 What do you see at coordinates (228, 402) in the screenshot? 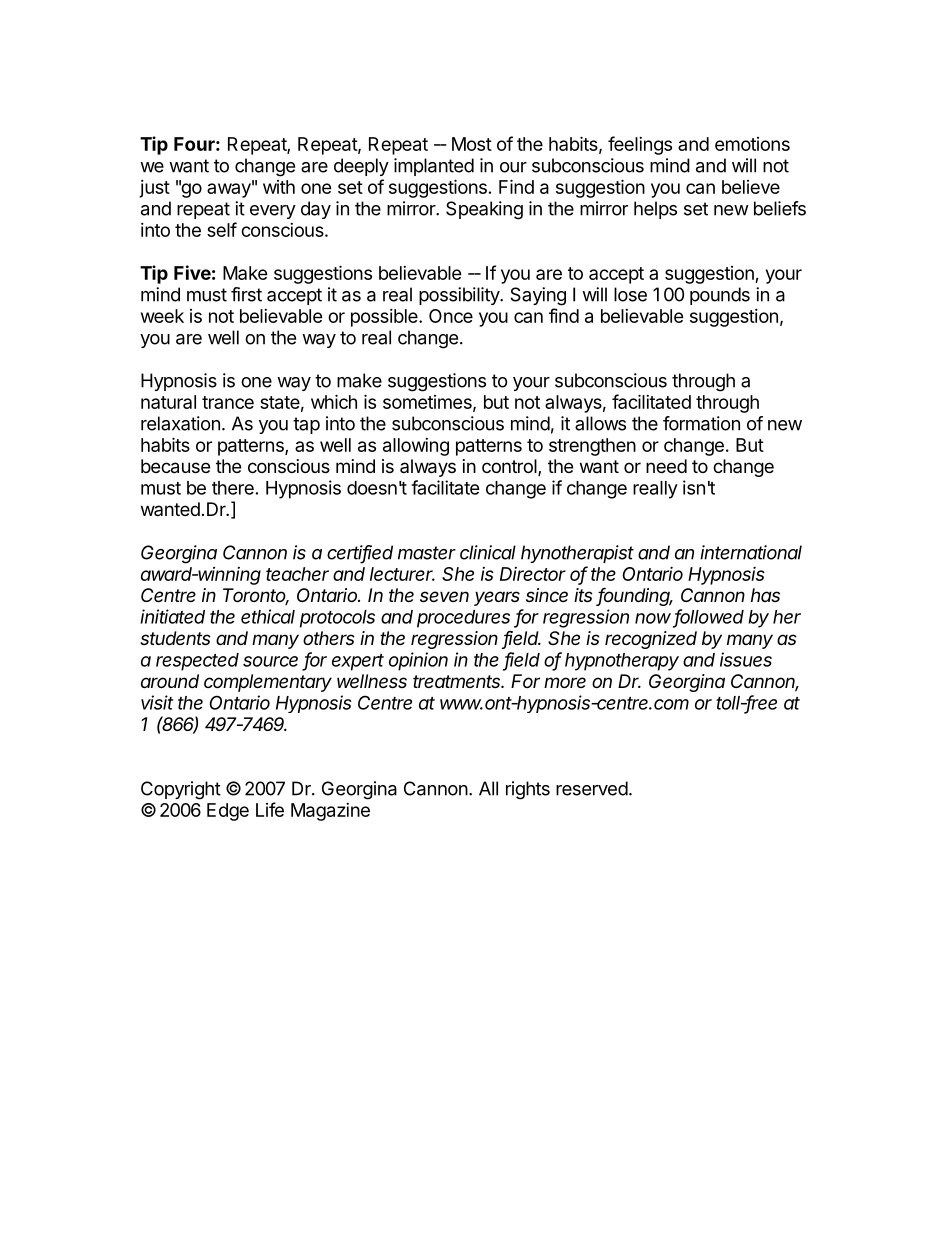
I see `trance` at bounding box center [228, 402].
